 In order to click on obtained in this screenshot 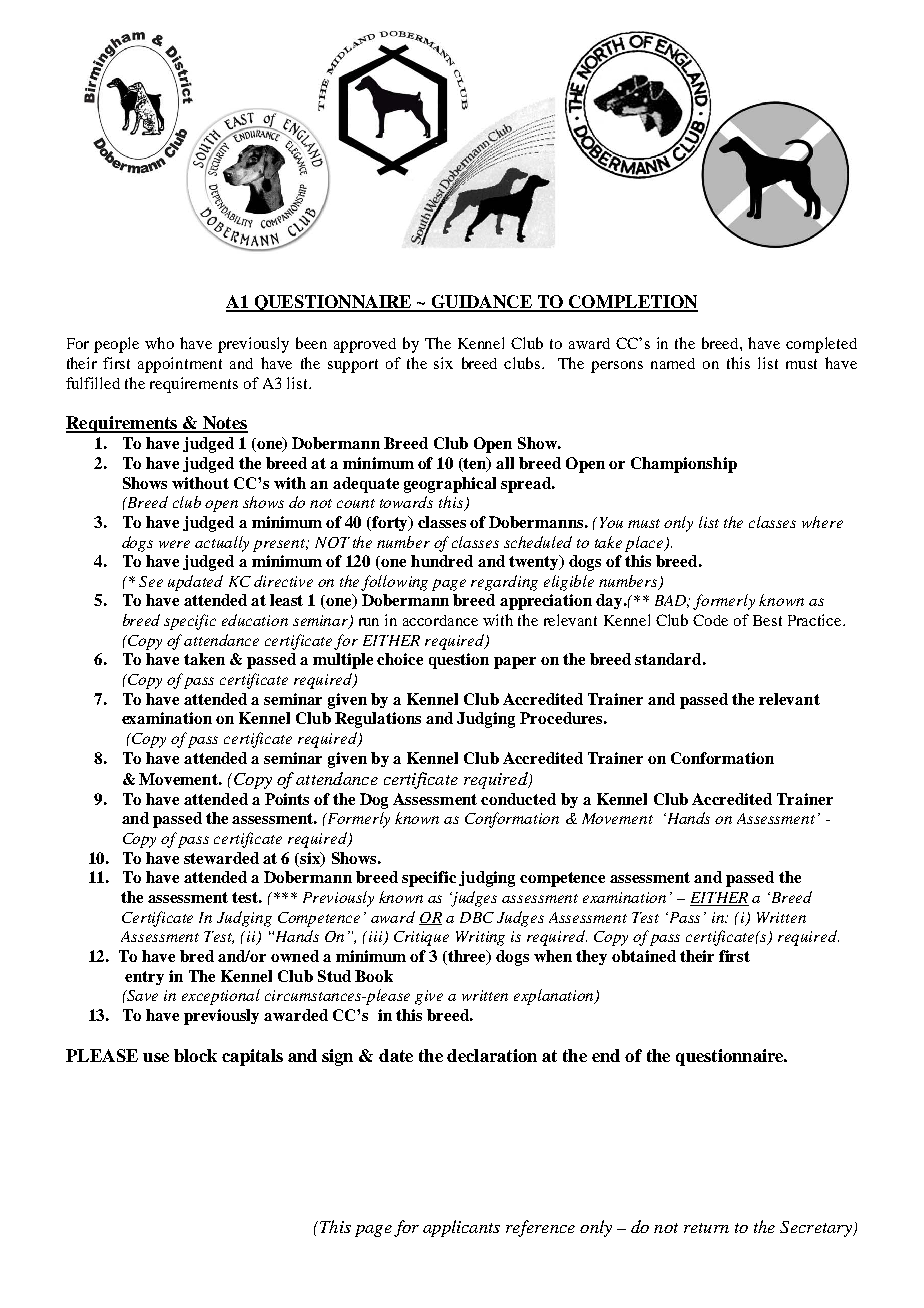, I will do `click(644, 956)`.
